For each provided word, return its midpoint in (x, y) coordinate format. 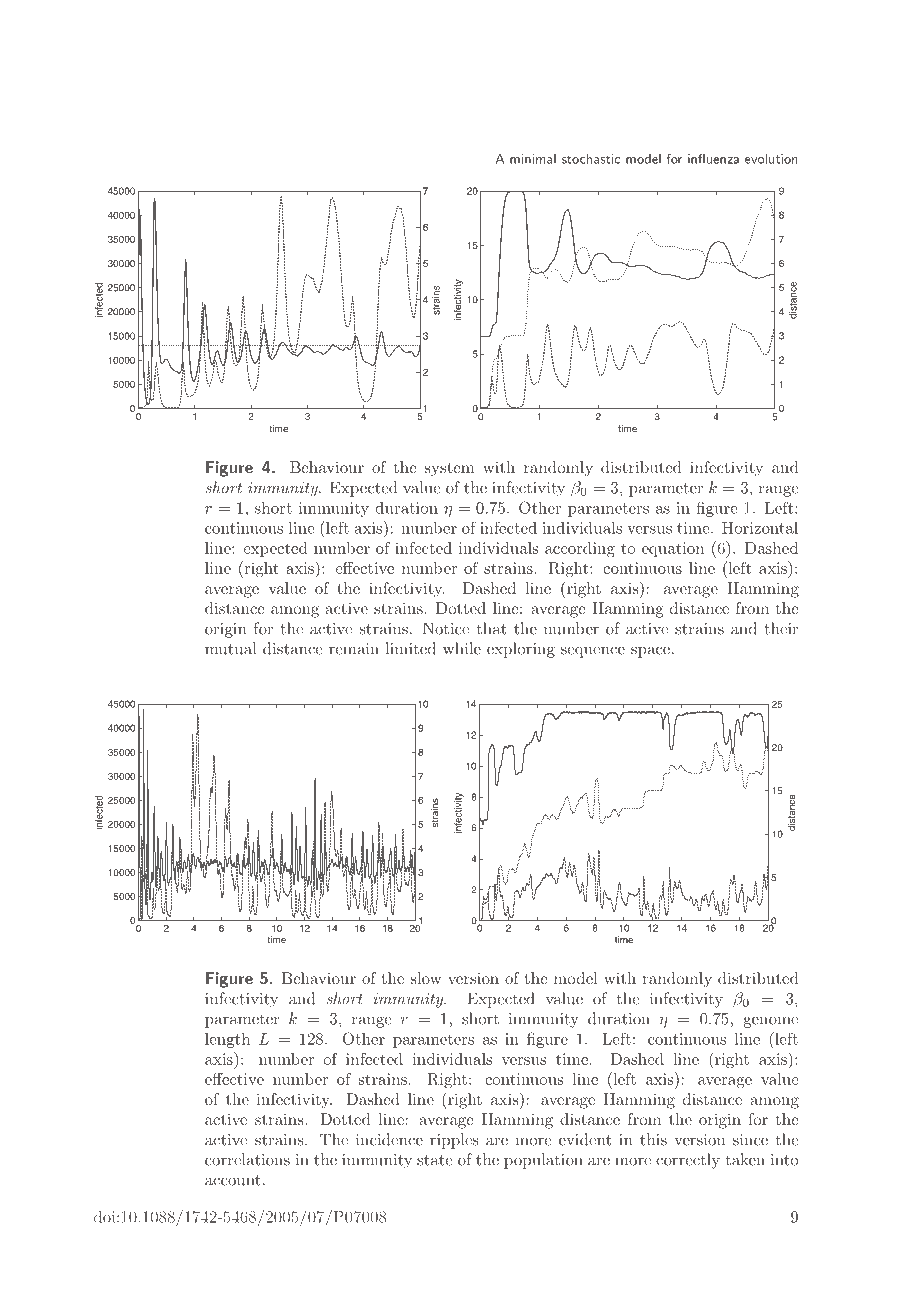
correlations (247, 1159)
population (543, 1161)
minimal (533, 159)
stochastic (591, 159)
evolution (771, 159)
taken (745, 1159)
